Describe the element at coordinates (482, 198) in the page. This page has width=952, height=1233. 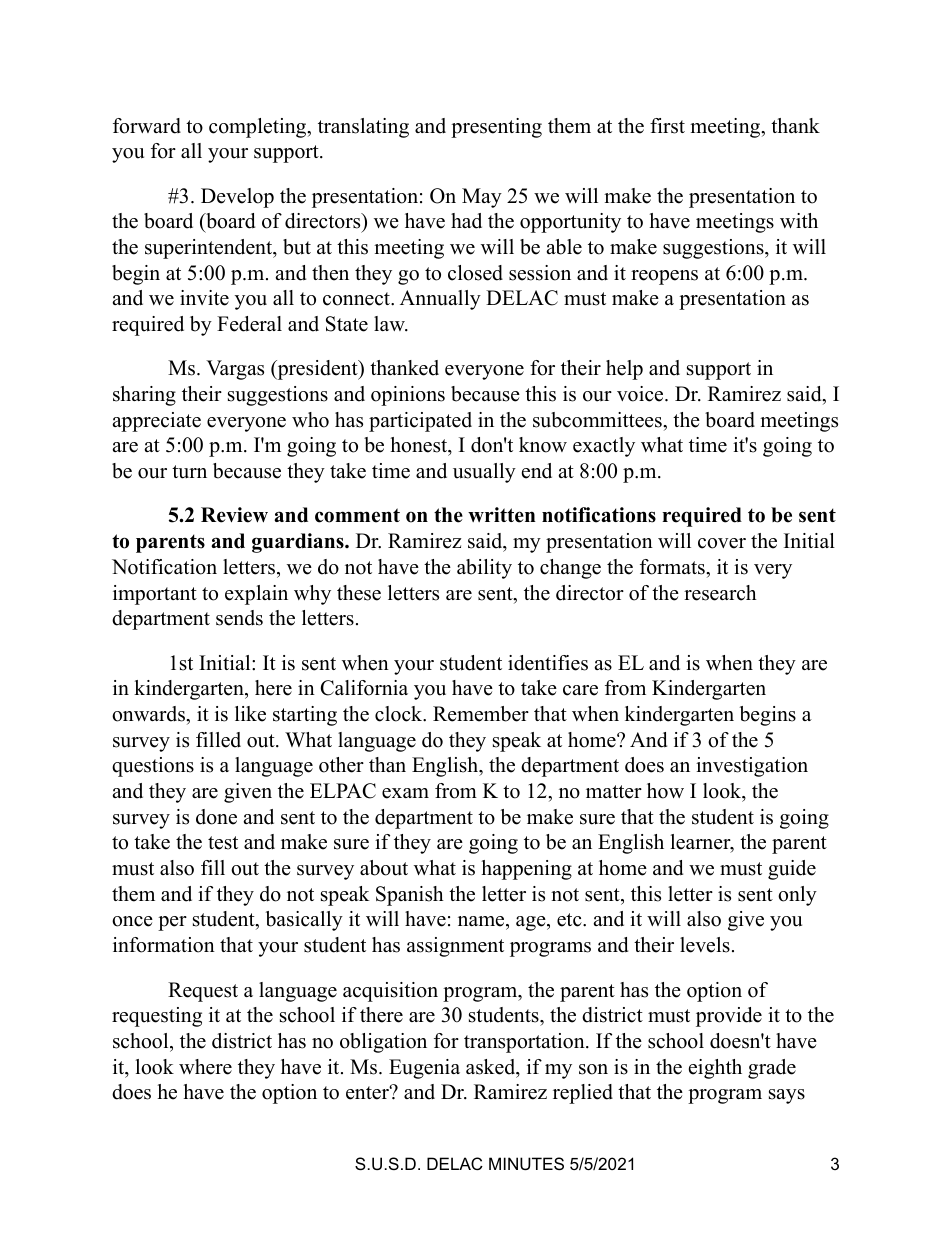
I see `May` at that location.
